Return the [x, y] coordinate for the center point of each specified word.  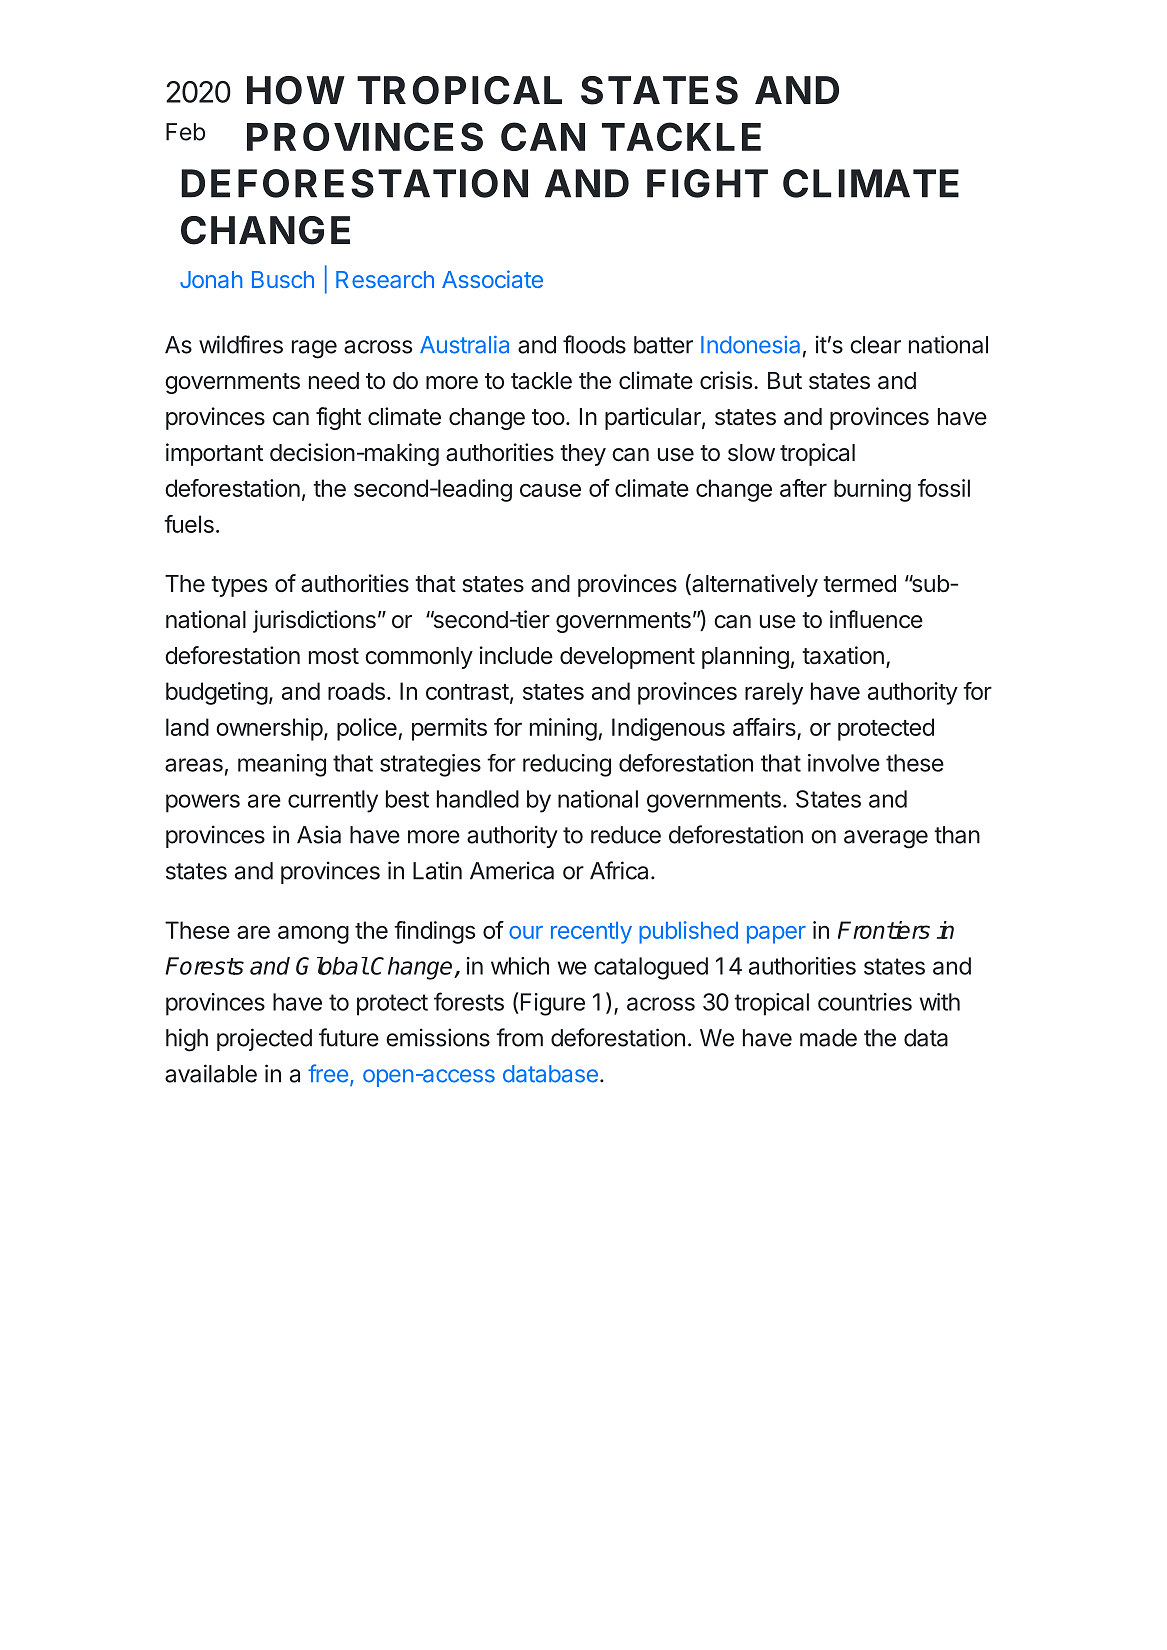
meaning [282, 765]
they [583, 455]
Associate [492, 279]
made [828, 1038]
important [214, 454]
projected [264, 1039]
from [519, 1037]
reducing [567, 765]
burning [872, 490]
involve [844, 763]
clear [875, 345]
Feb [185, 132]
